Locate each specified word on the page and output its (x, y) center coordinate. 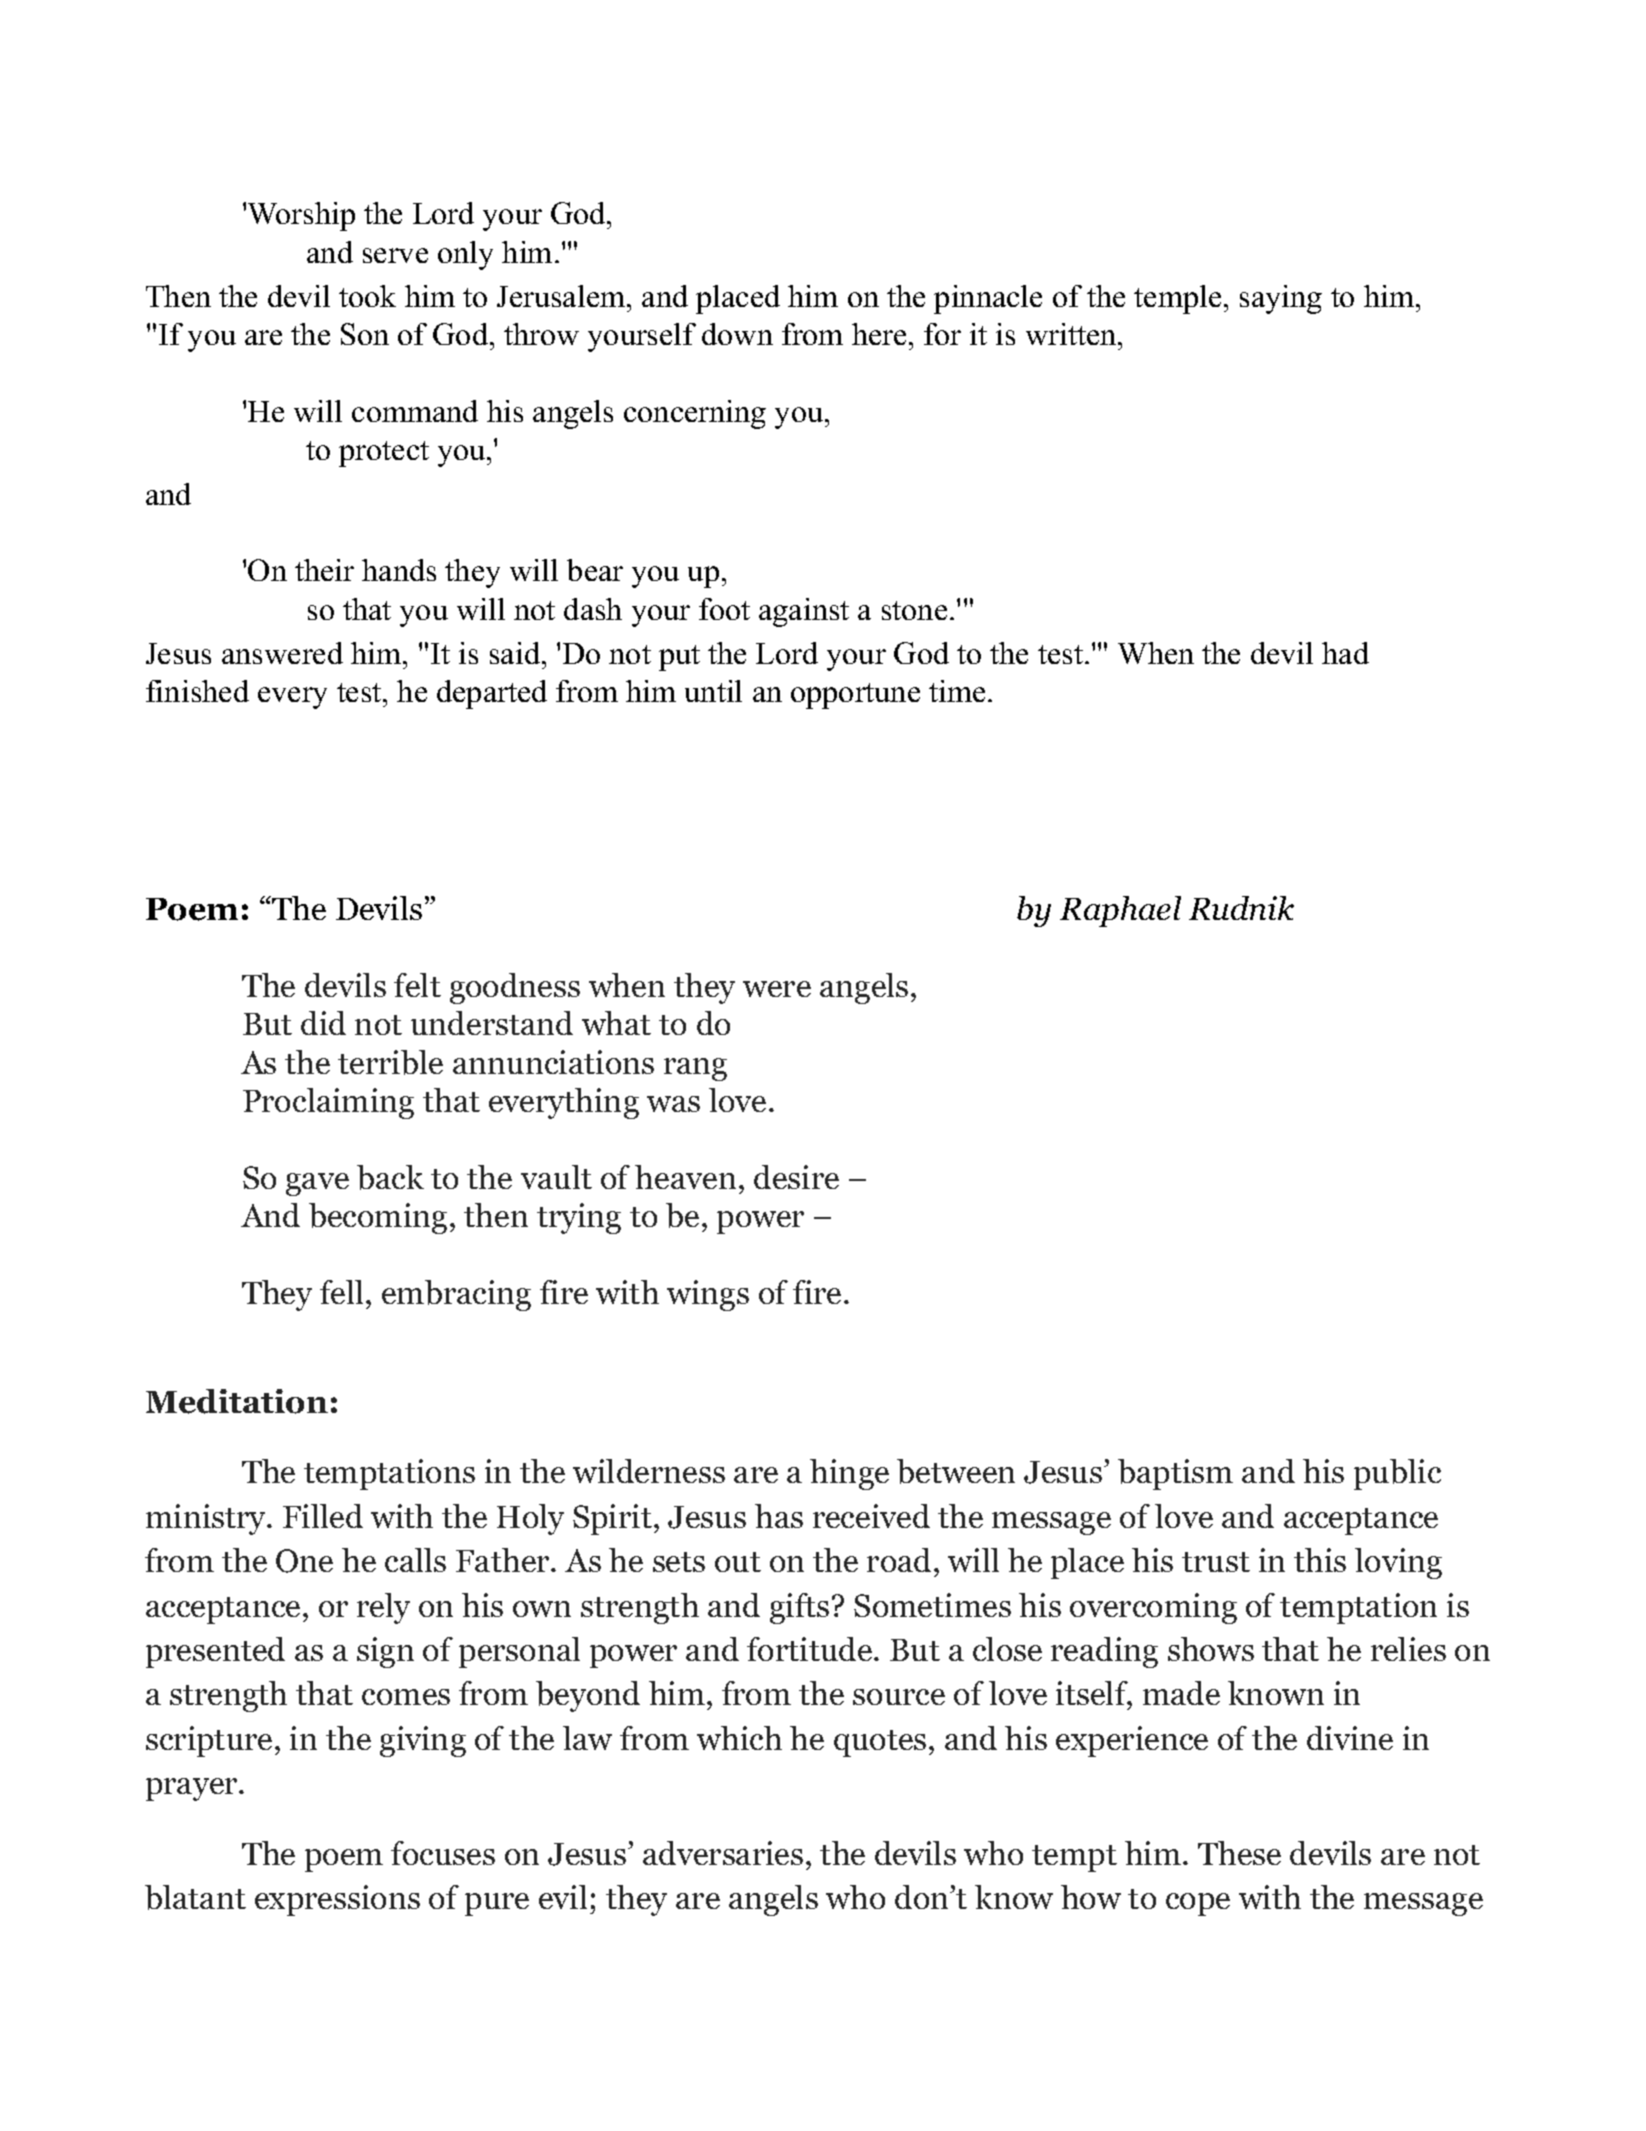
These (1239, 1853)
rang (695, 1069)
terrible (390, 1062)
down (737, 334)
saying (1281, 299)
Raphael (1120, 911)
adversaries (723, 1853)
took (367, 296)
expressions (337, 1900)
